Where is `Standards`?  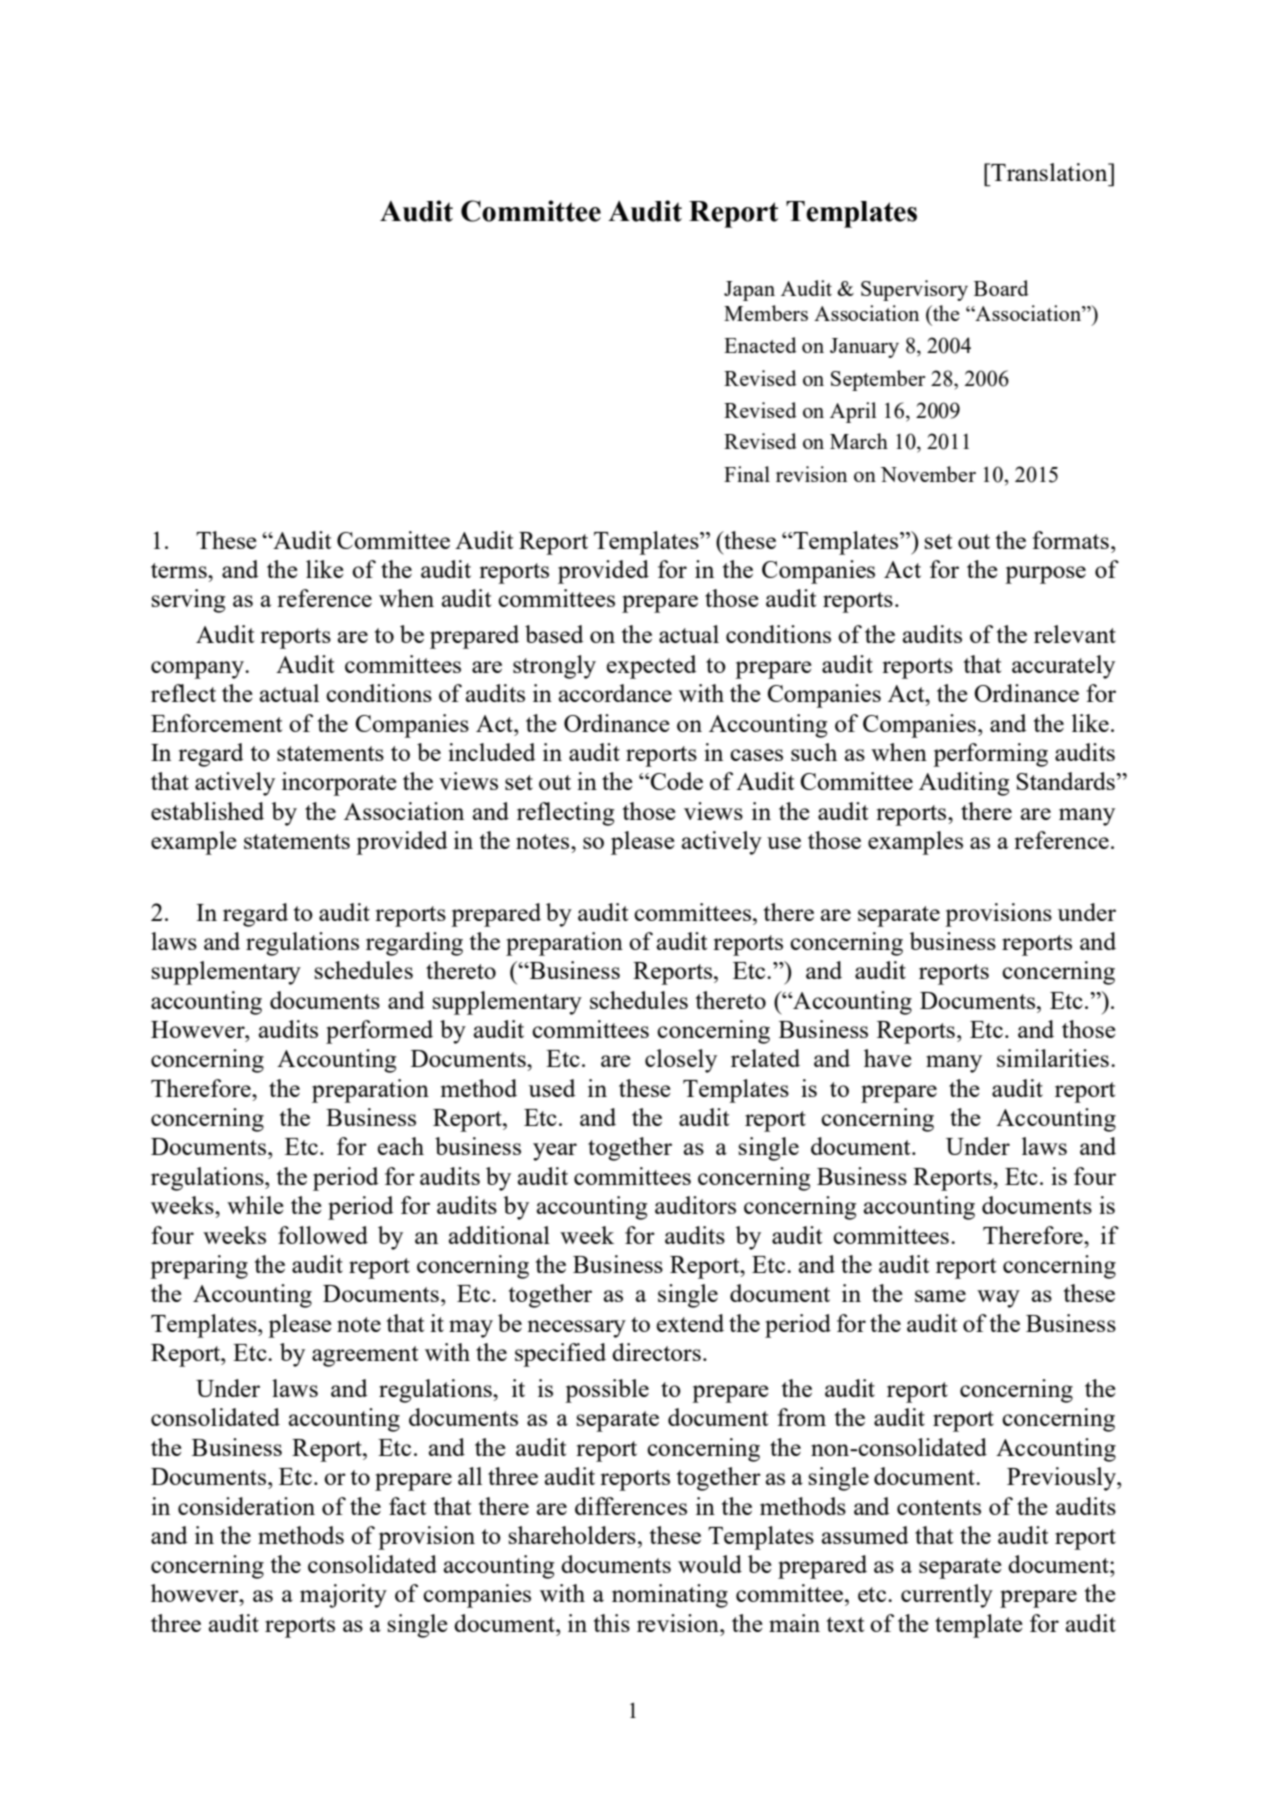
Standards is located at coordinates (1067, 781).
